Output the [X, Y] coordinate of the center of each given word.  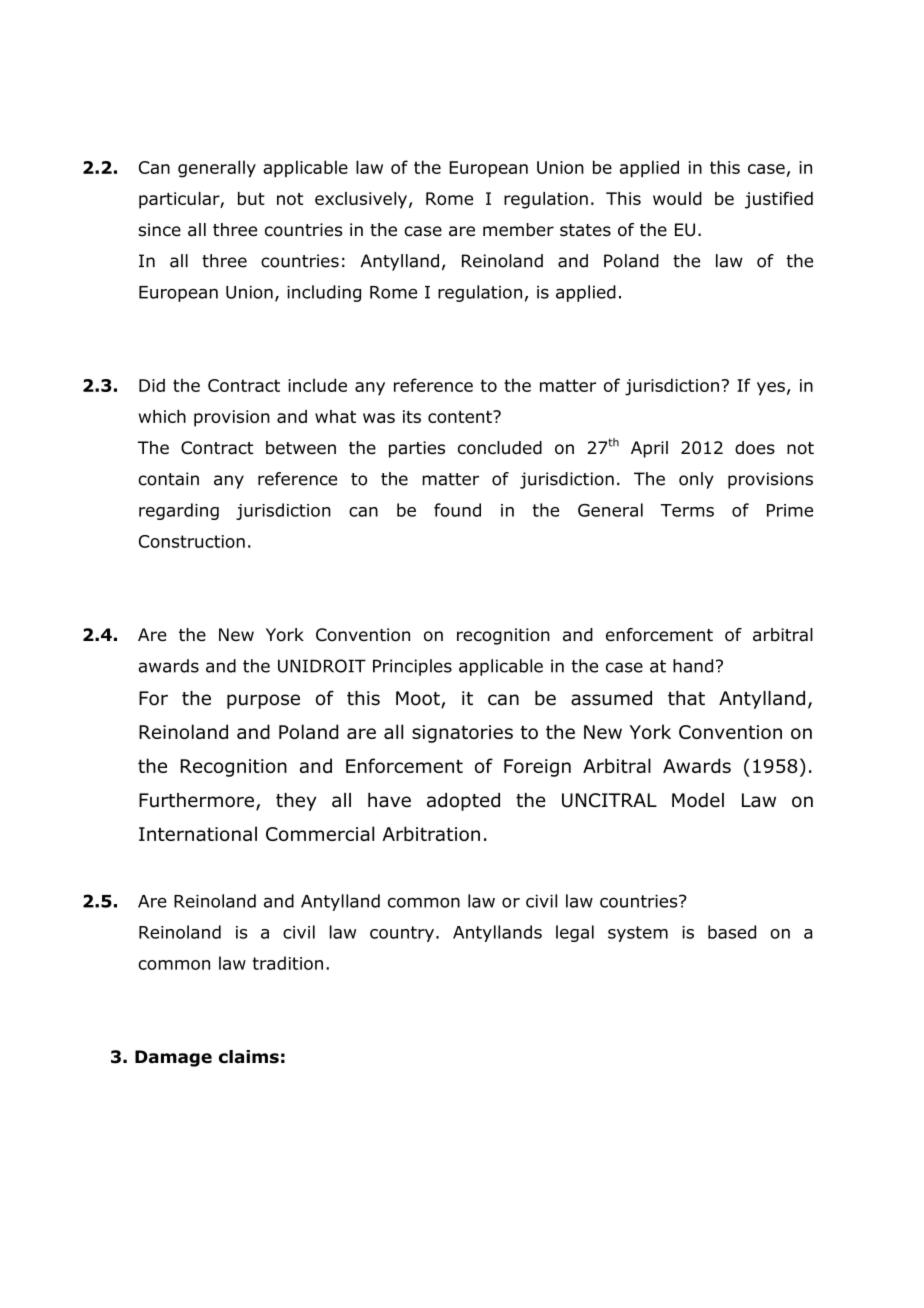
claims [249, 1057]
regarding [179, 511]
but [251, 198]
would [677, 198]
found [457, 510]
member [518, 230]
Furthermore [196, 800]
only [696, 480]
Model [698, 800]
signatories [462, 734]
